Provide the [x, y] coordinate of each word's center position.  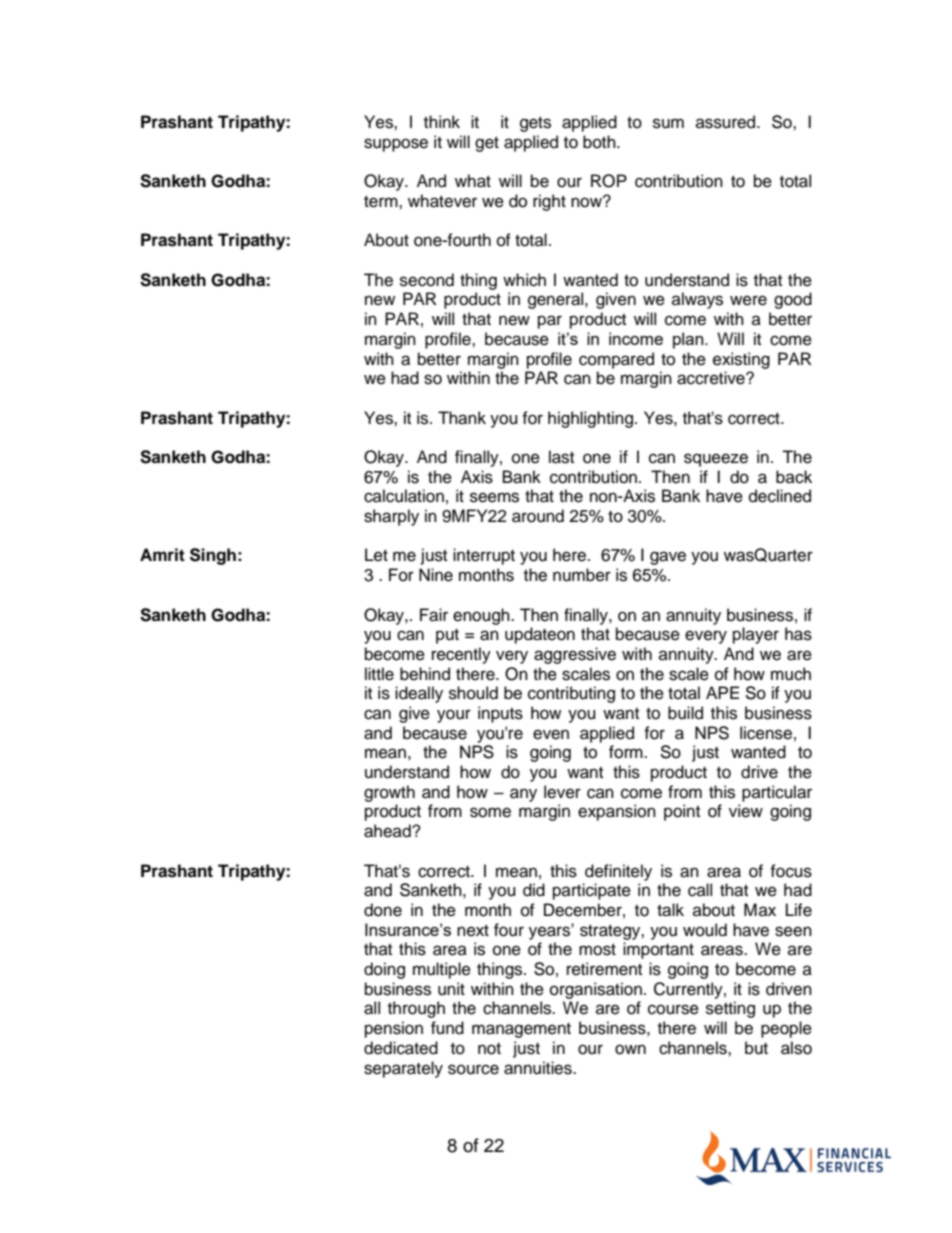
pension [394, 1029]
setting [730, 1009]
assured [727, 122]
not [489, 1049]
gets [535, 124]
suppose [396, 145]
